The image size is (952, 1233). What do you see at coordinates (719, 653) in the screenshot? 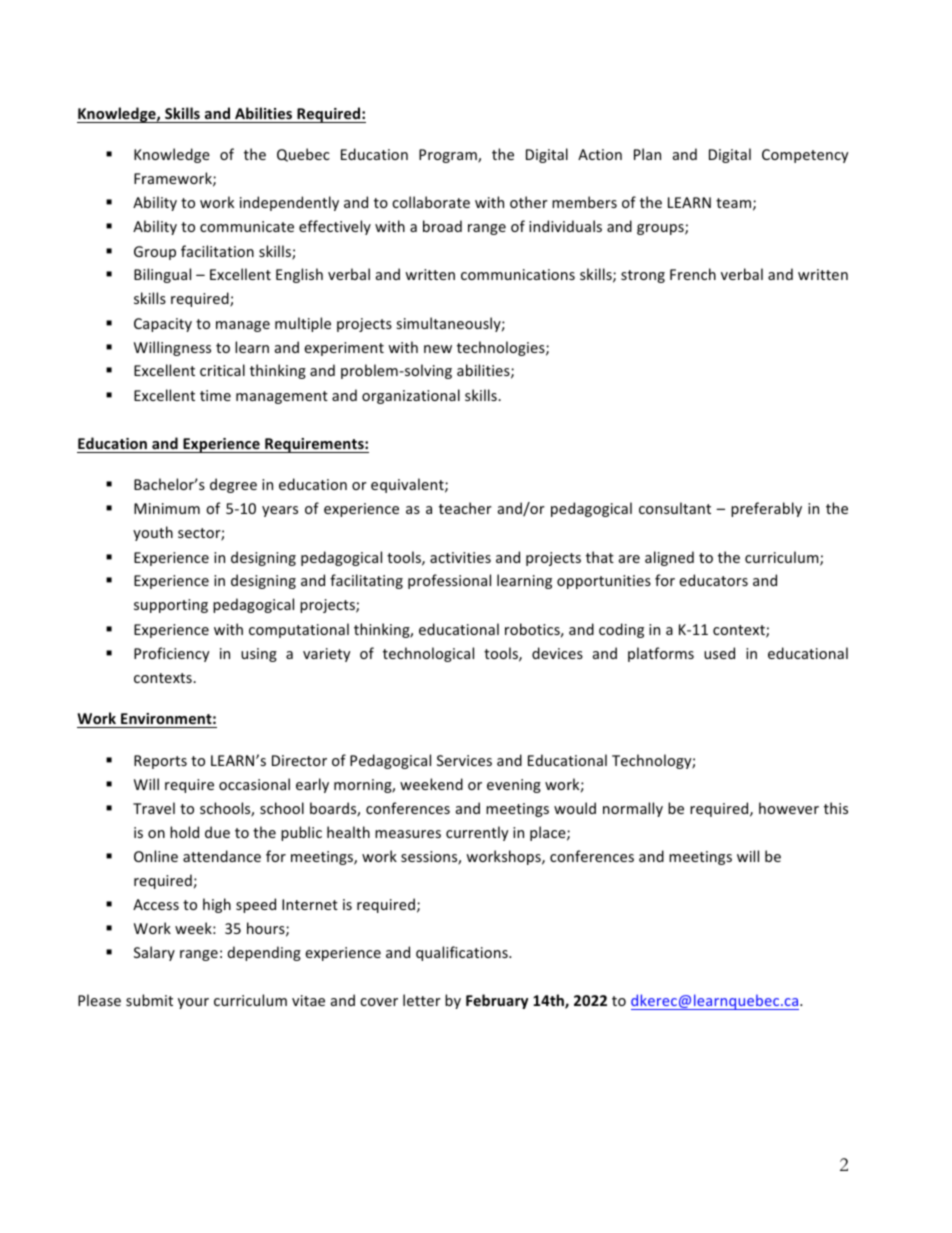
I see `used` at bounding box center [719, 653].
